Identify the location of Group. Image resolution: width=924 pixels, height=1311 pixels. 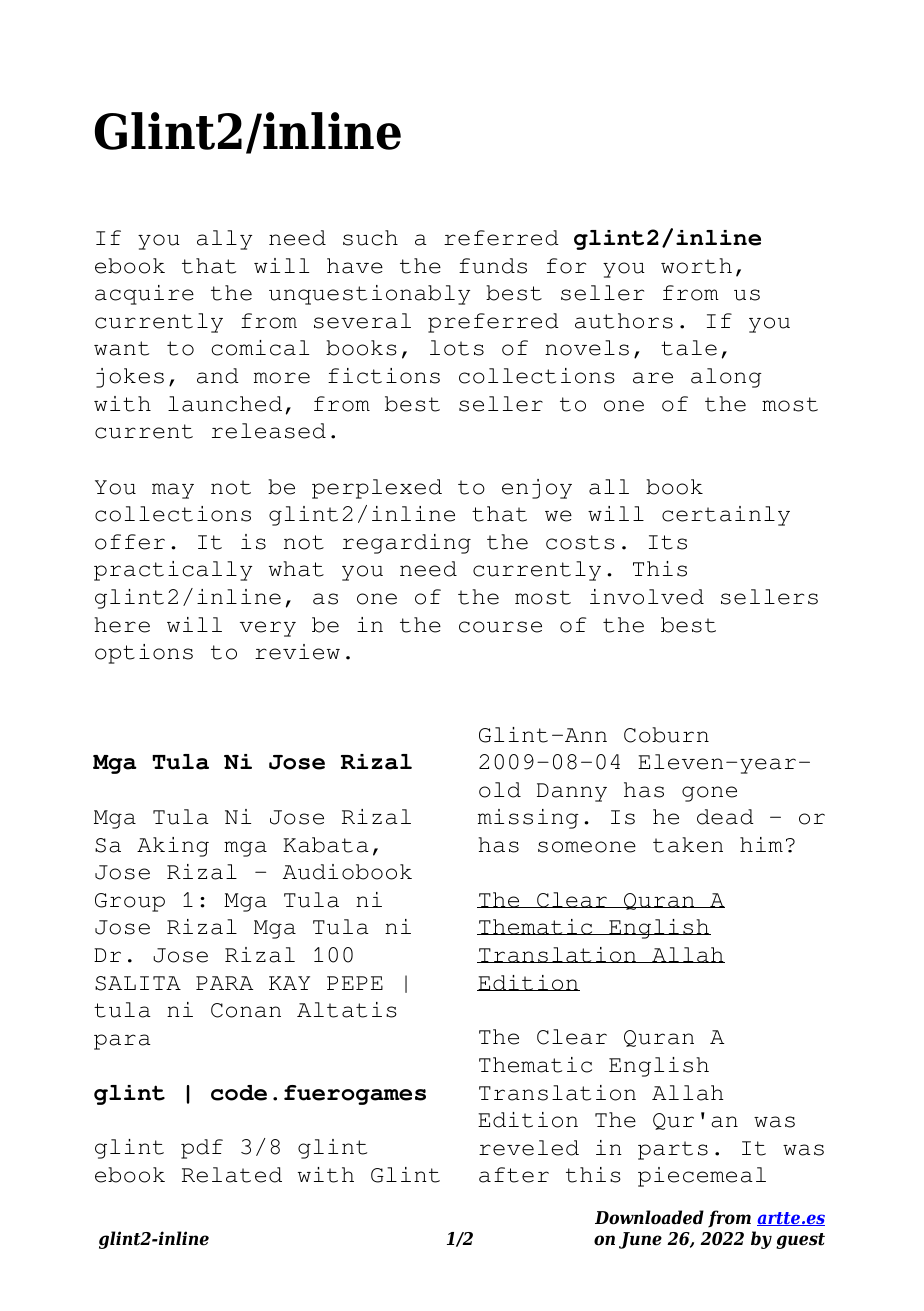
(130, 902).
